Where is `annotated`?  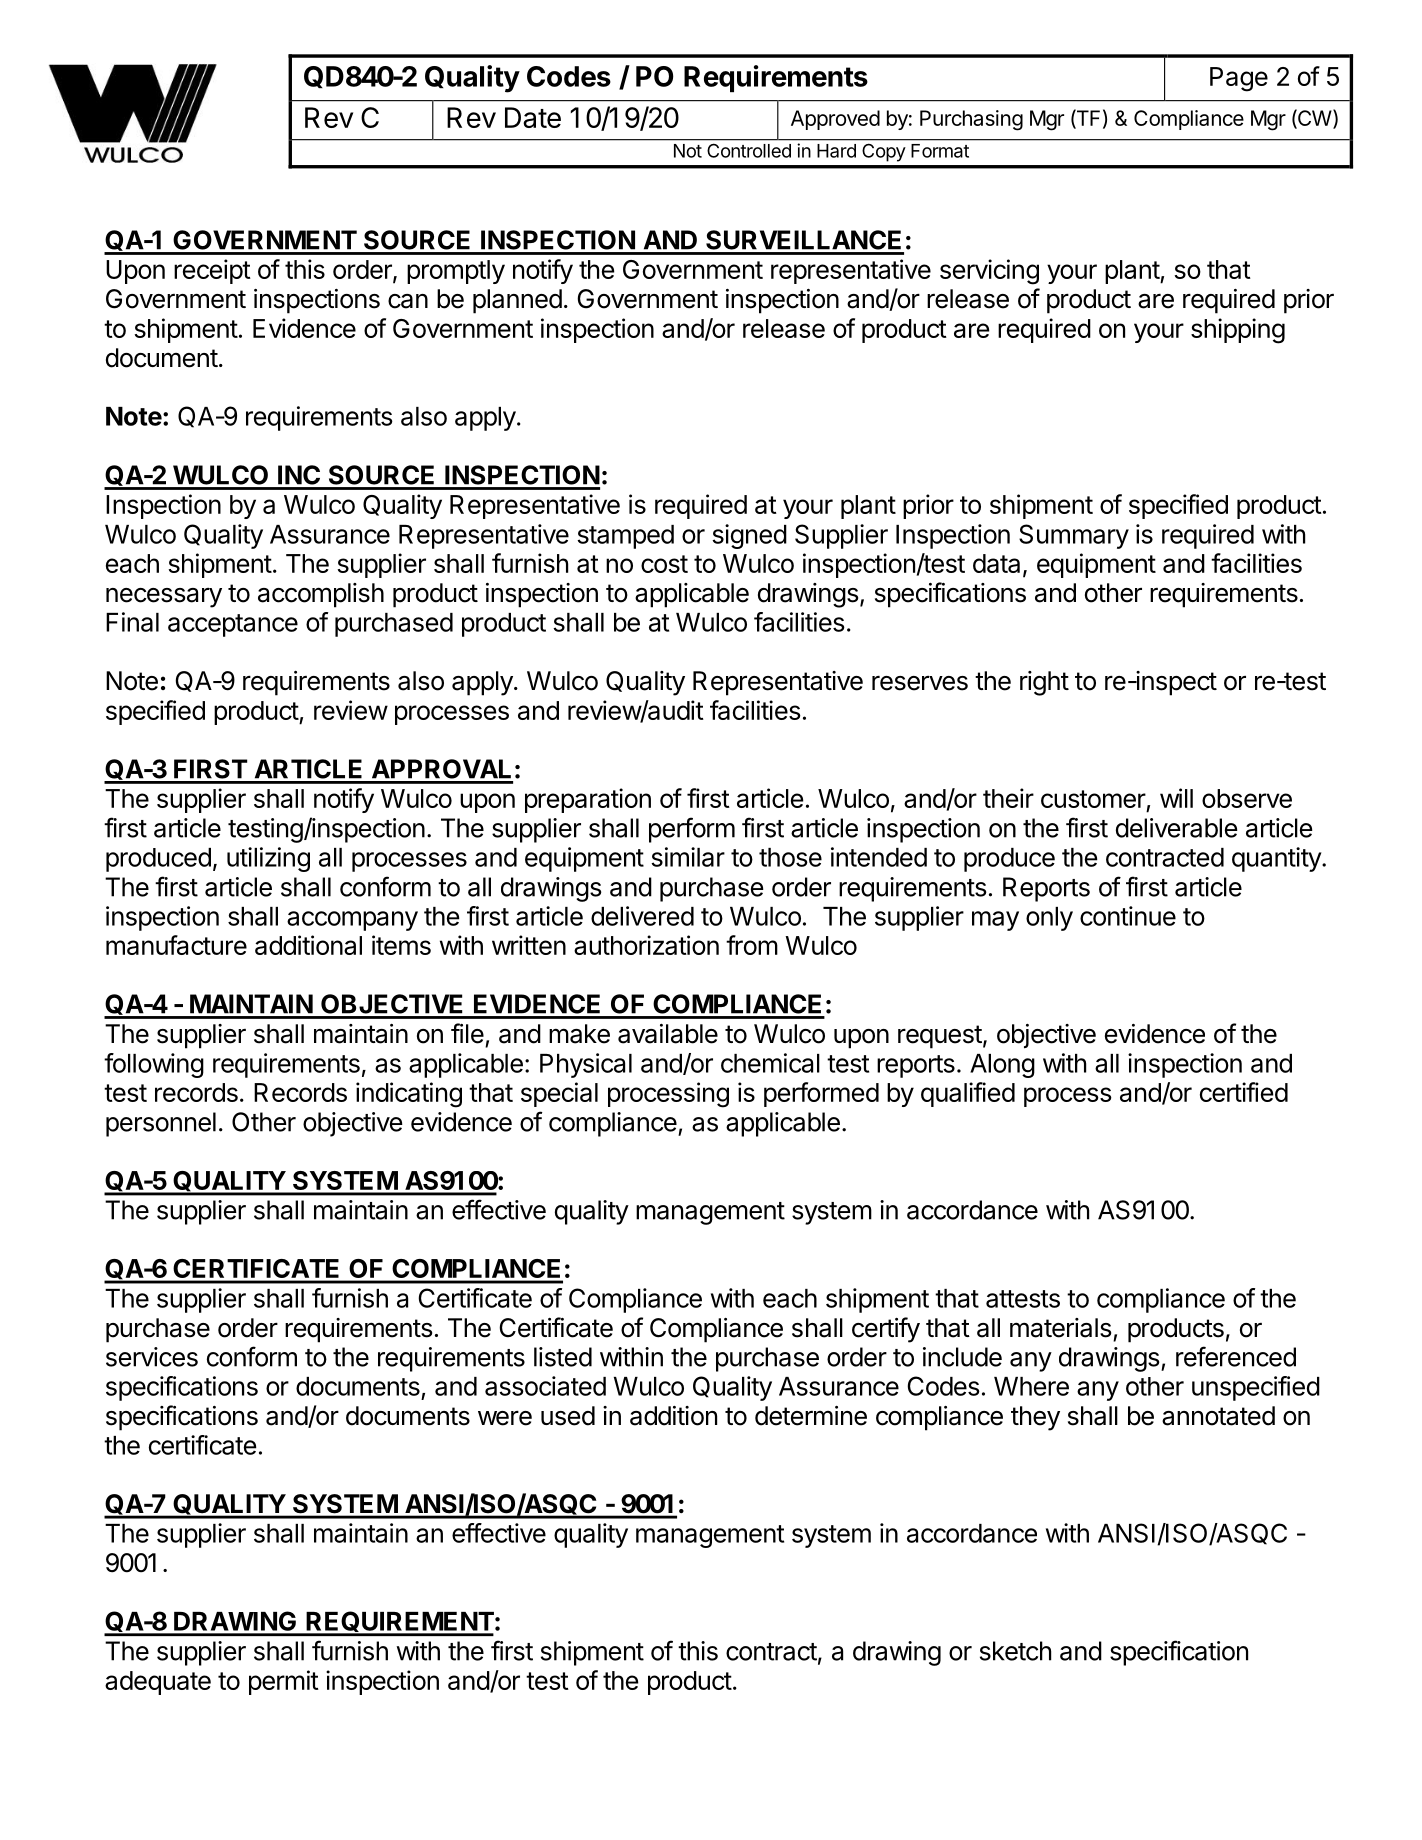 annotated is located at coordinates (1218, 1416).
